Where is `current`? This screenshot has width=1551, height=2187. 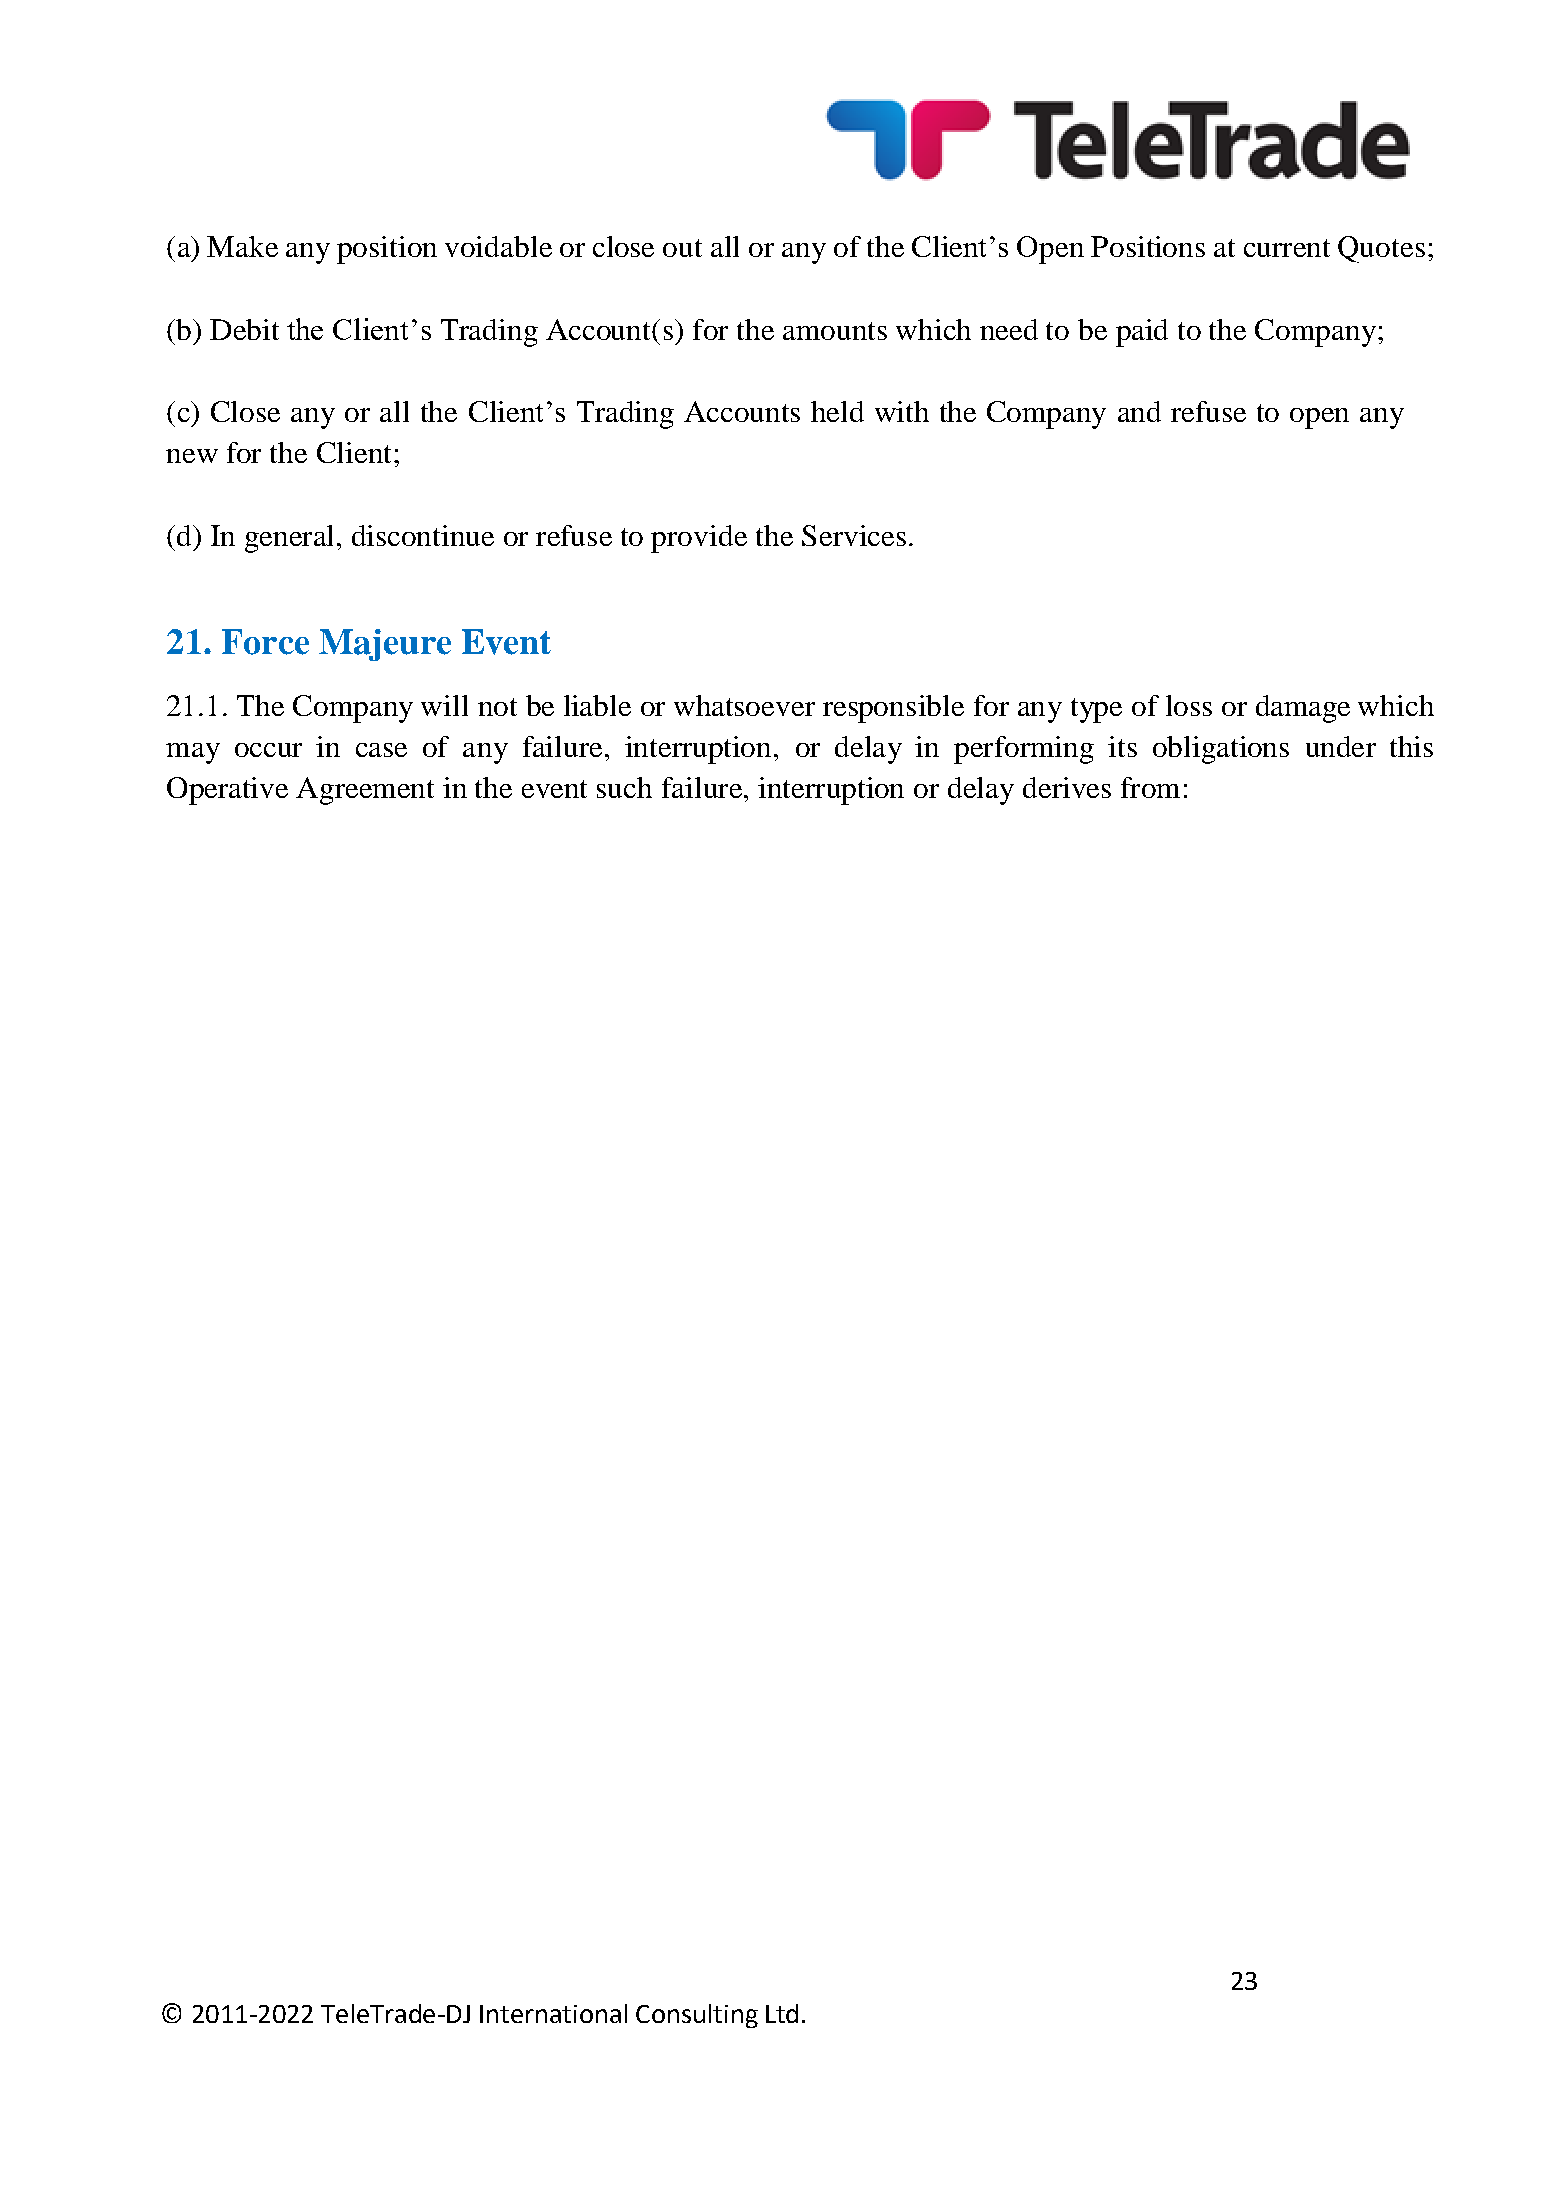 current is located at coordinates (1287, 248).
